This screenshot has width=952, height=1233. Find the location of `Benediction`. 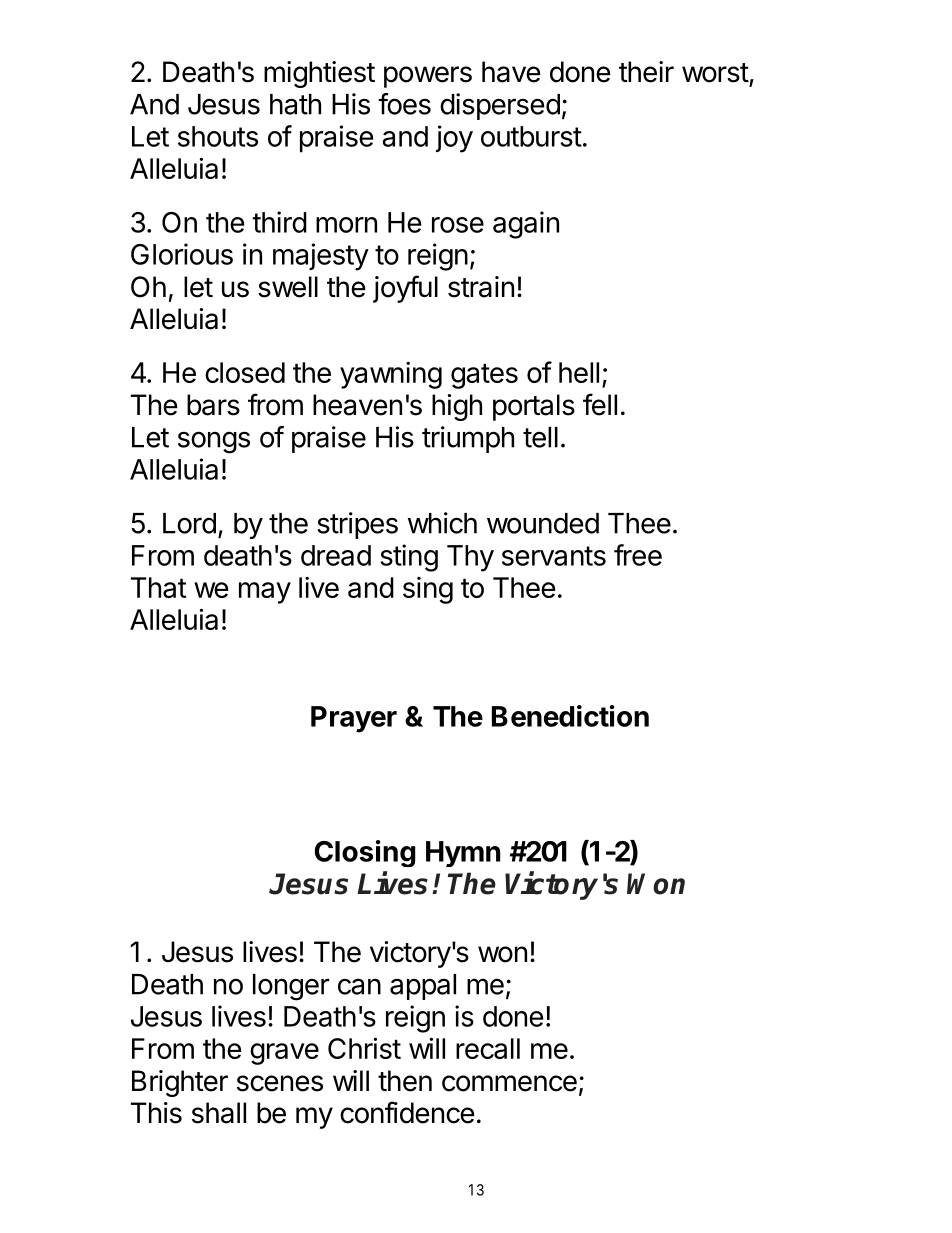

Benediction is located at coordinates (570, 716).
